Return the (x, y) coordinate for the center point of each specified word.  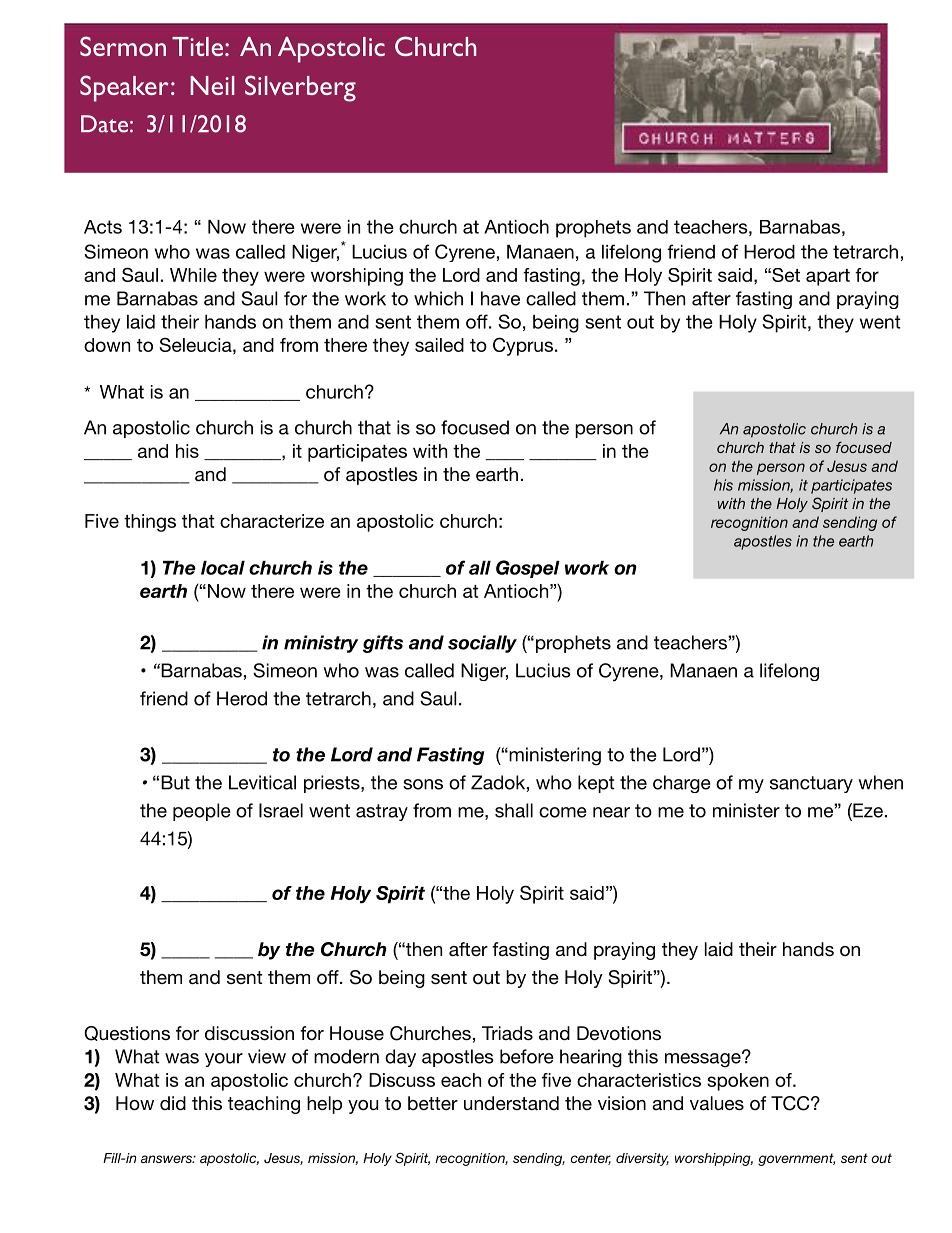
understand (511, 1103)
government (796, 1159)
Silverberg (300, 88)
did (173, 1103)
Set (785, 275)
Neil (212, 85)
